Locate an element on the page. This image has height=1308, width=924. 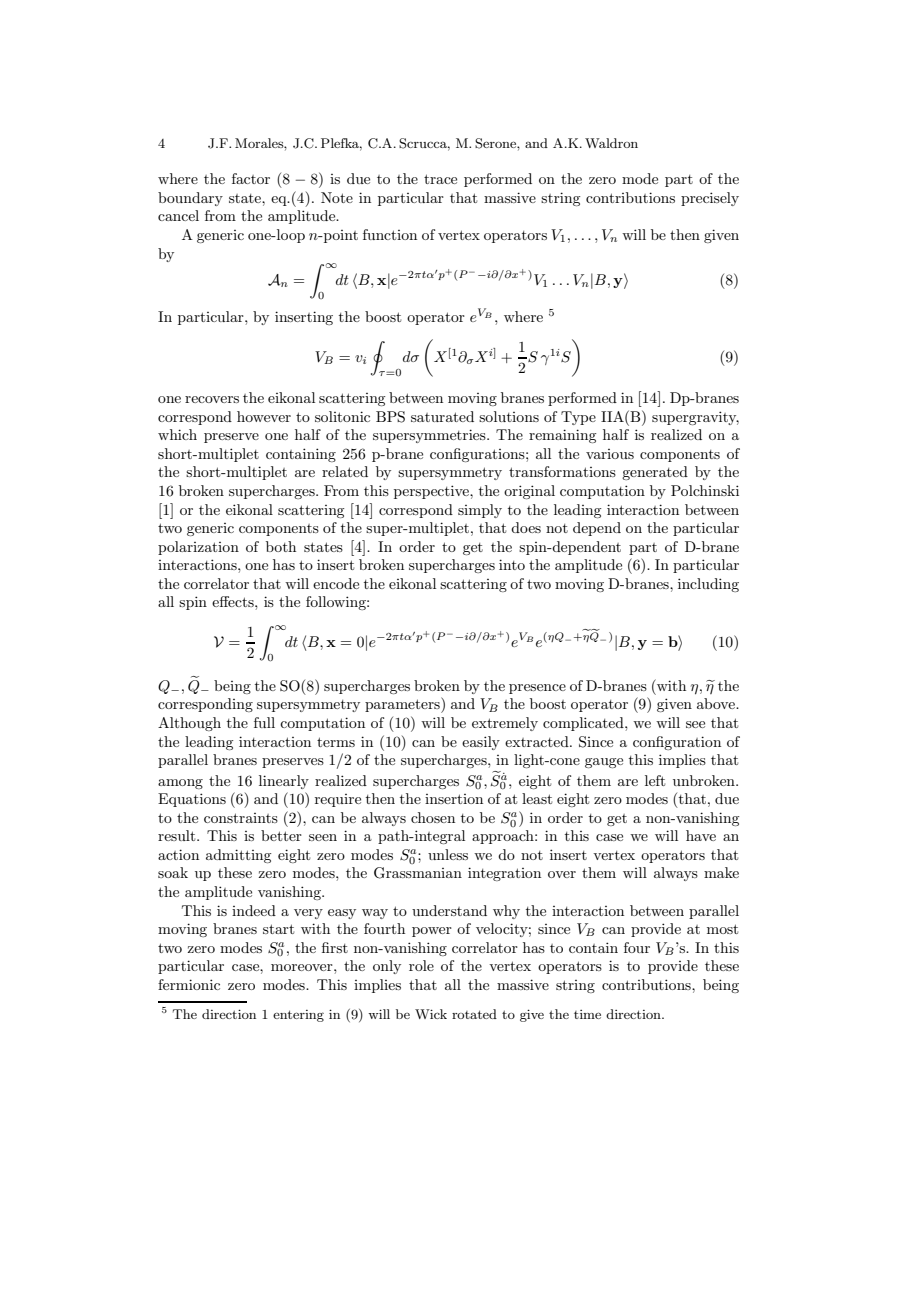
including is located at coordinates (708, 585).
